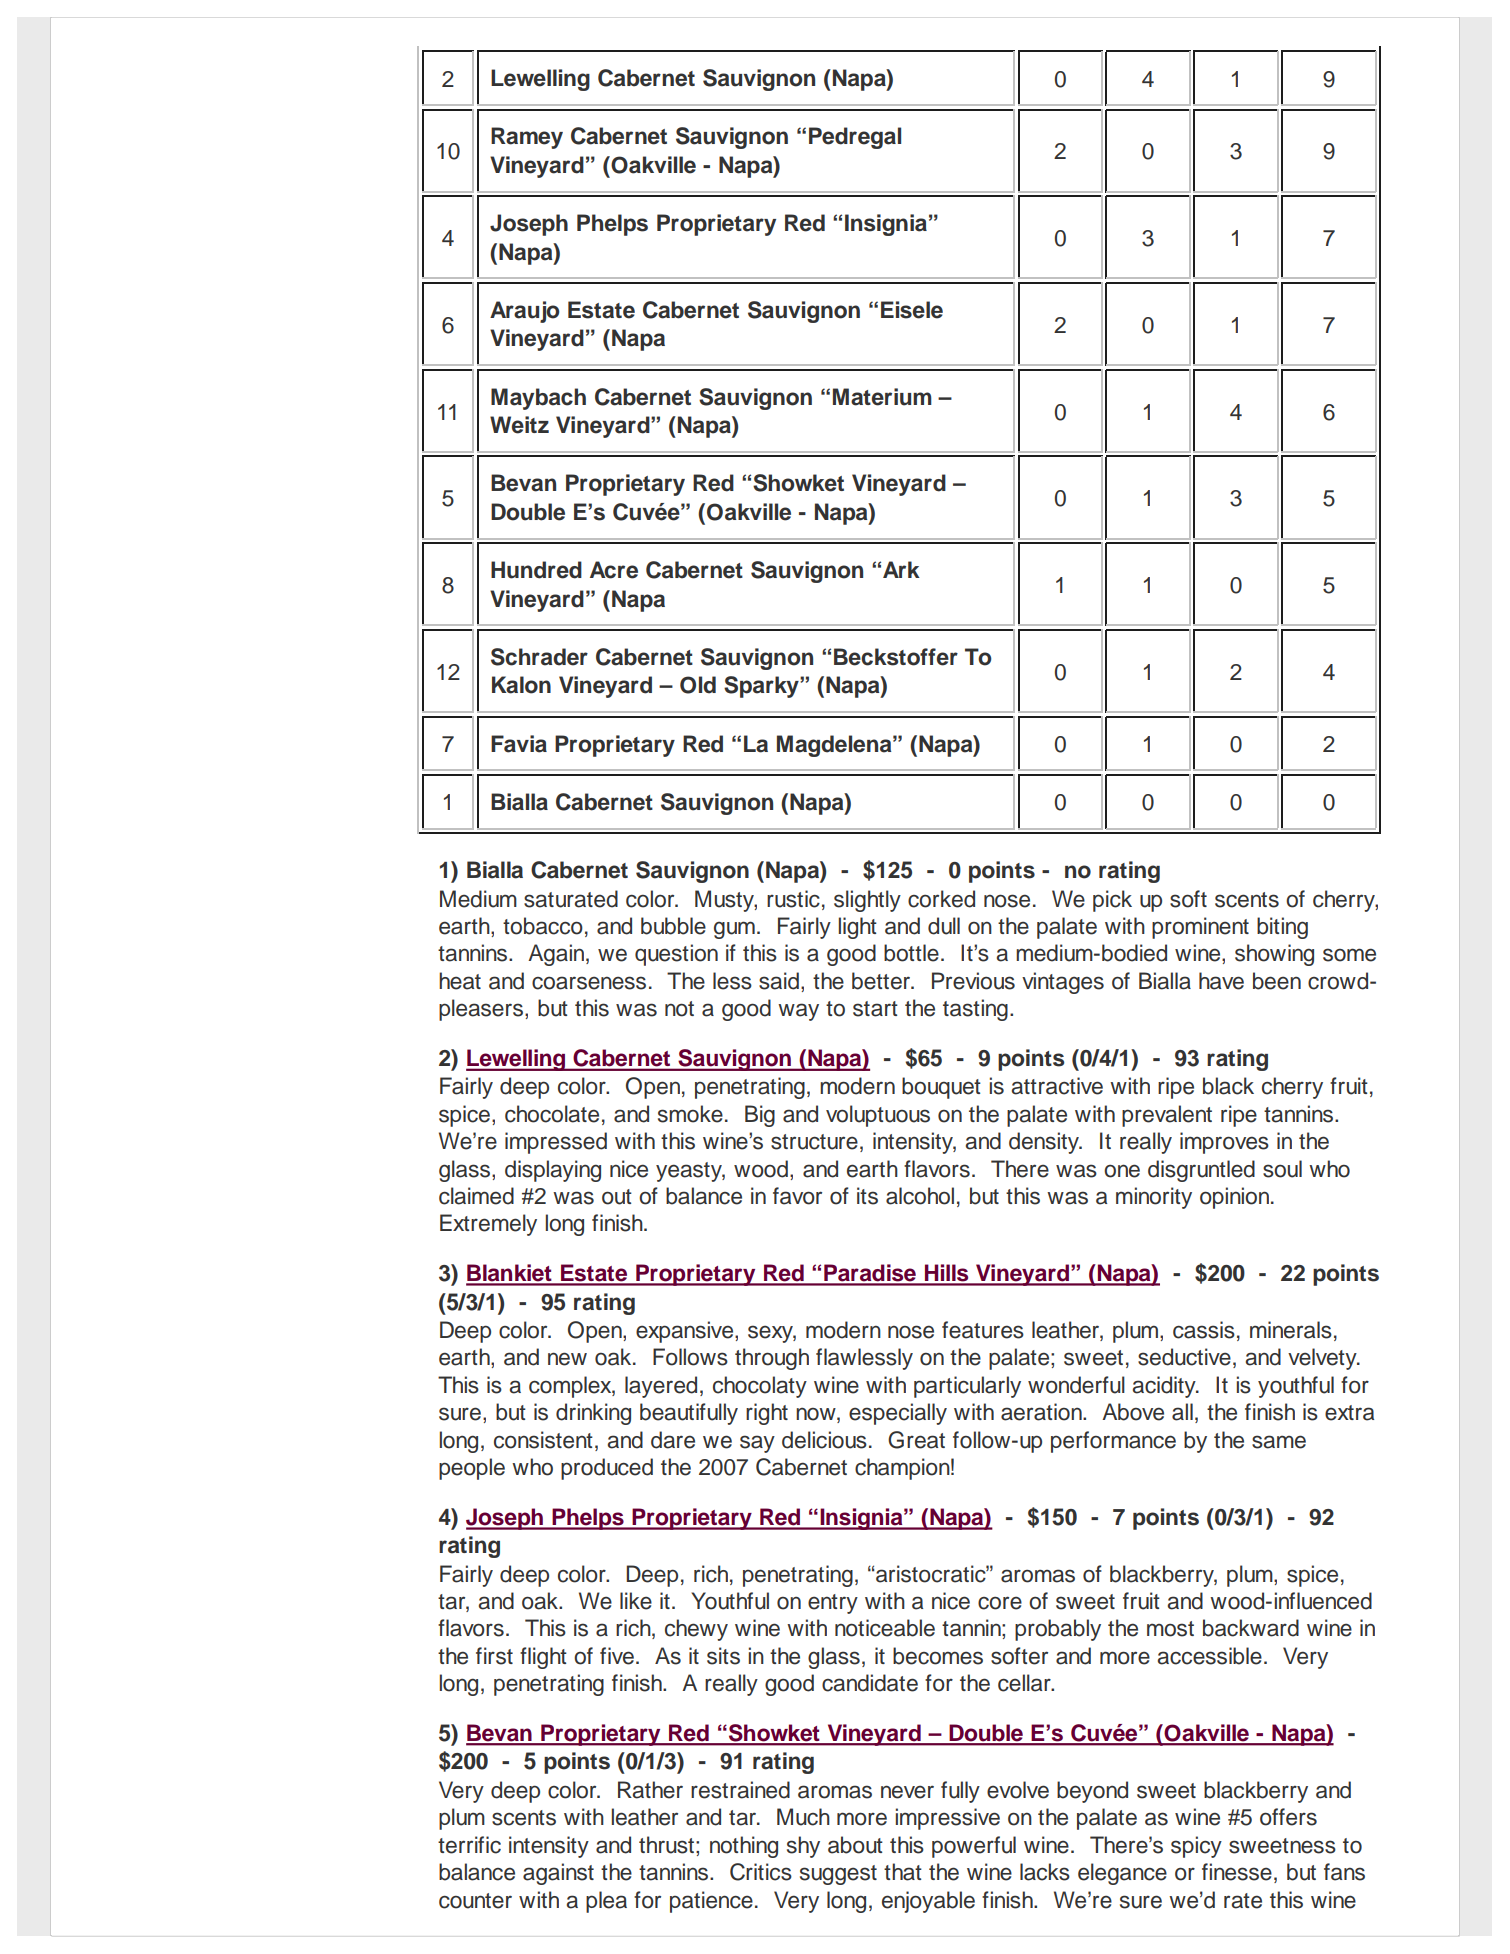 This screenshot has height=1954, width=1510. I want to click on especially, so click(898, 1414).
